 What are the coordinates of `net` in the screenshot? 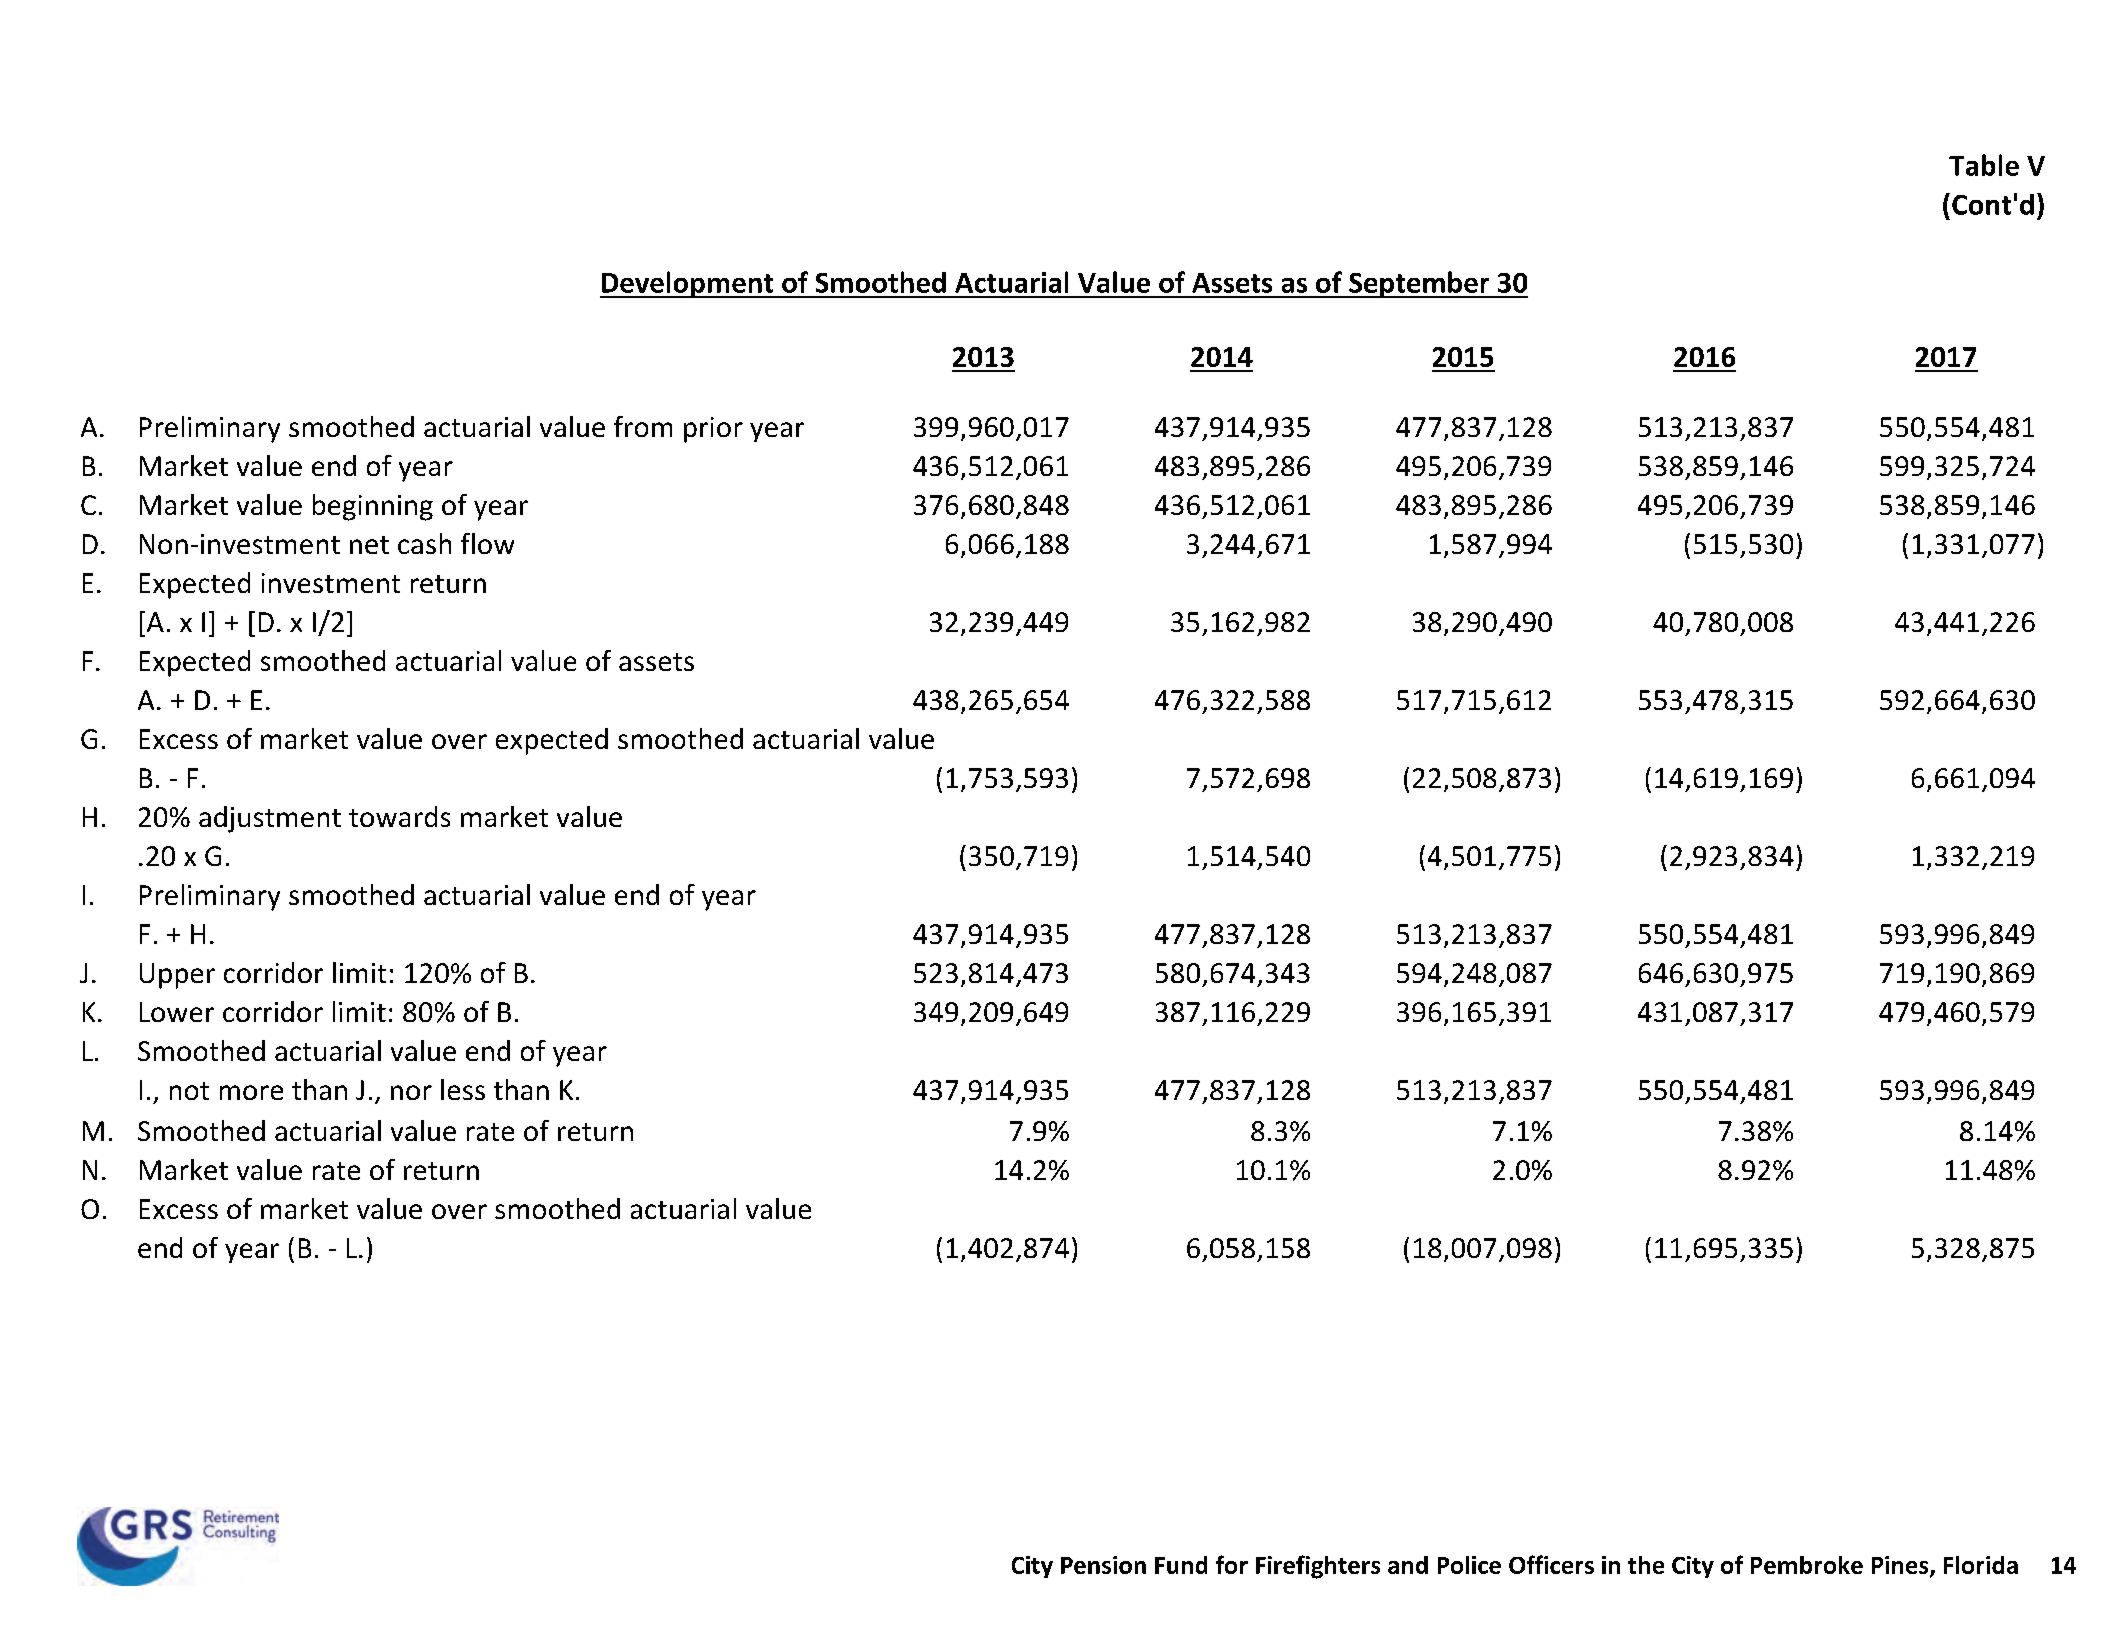 It's located at (369, 545).
